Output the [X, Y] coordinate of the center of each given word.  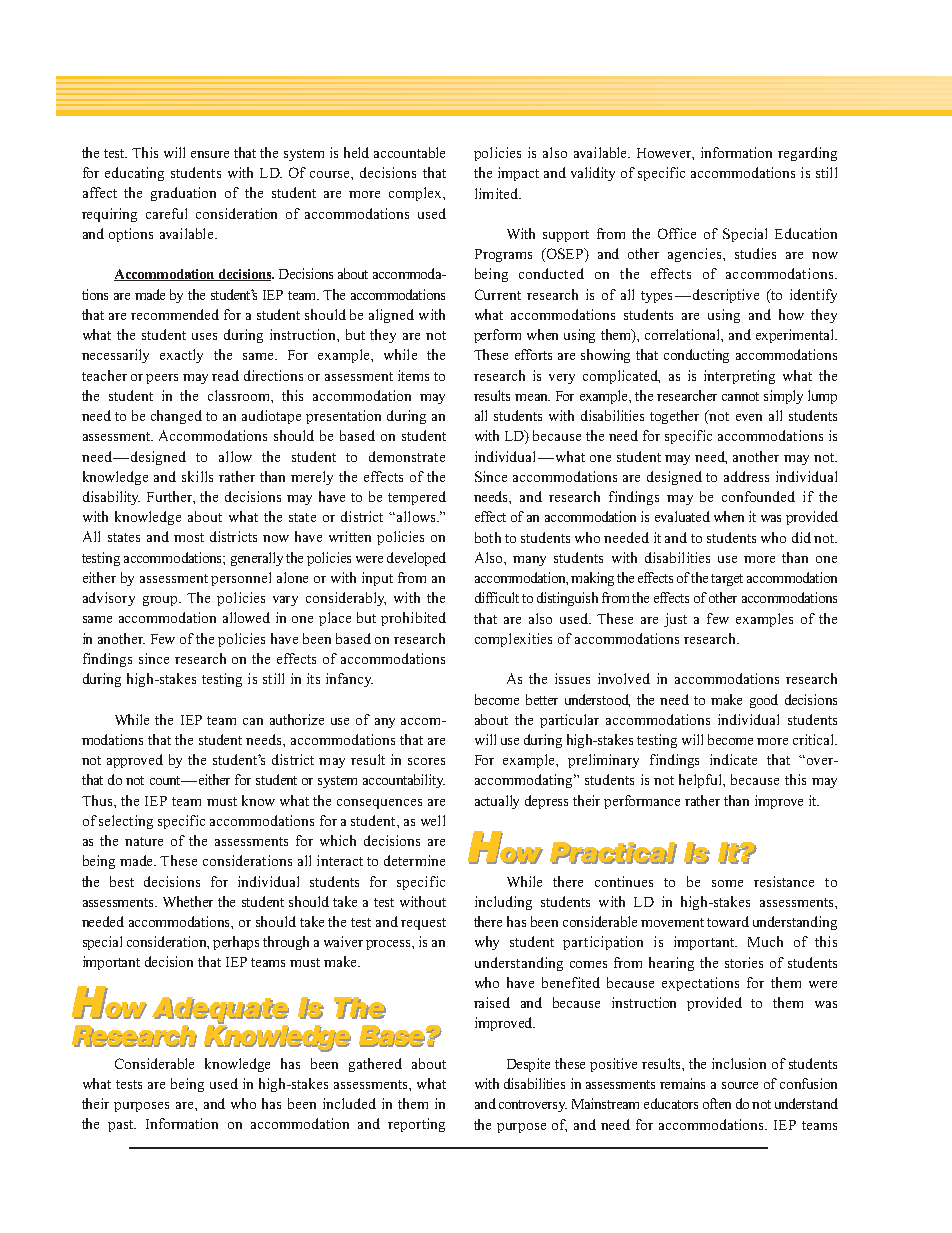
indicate [733, 759]
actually [497, 802]
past [122, 1126]
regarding [807, 154]
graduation [183, 194]
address [746, 476]
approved [135, 761]
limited [497, 193]
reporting [416, 1125]
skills [197, 476]
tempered [417, 498]
